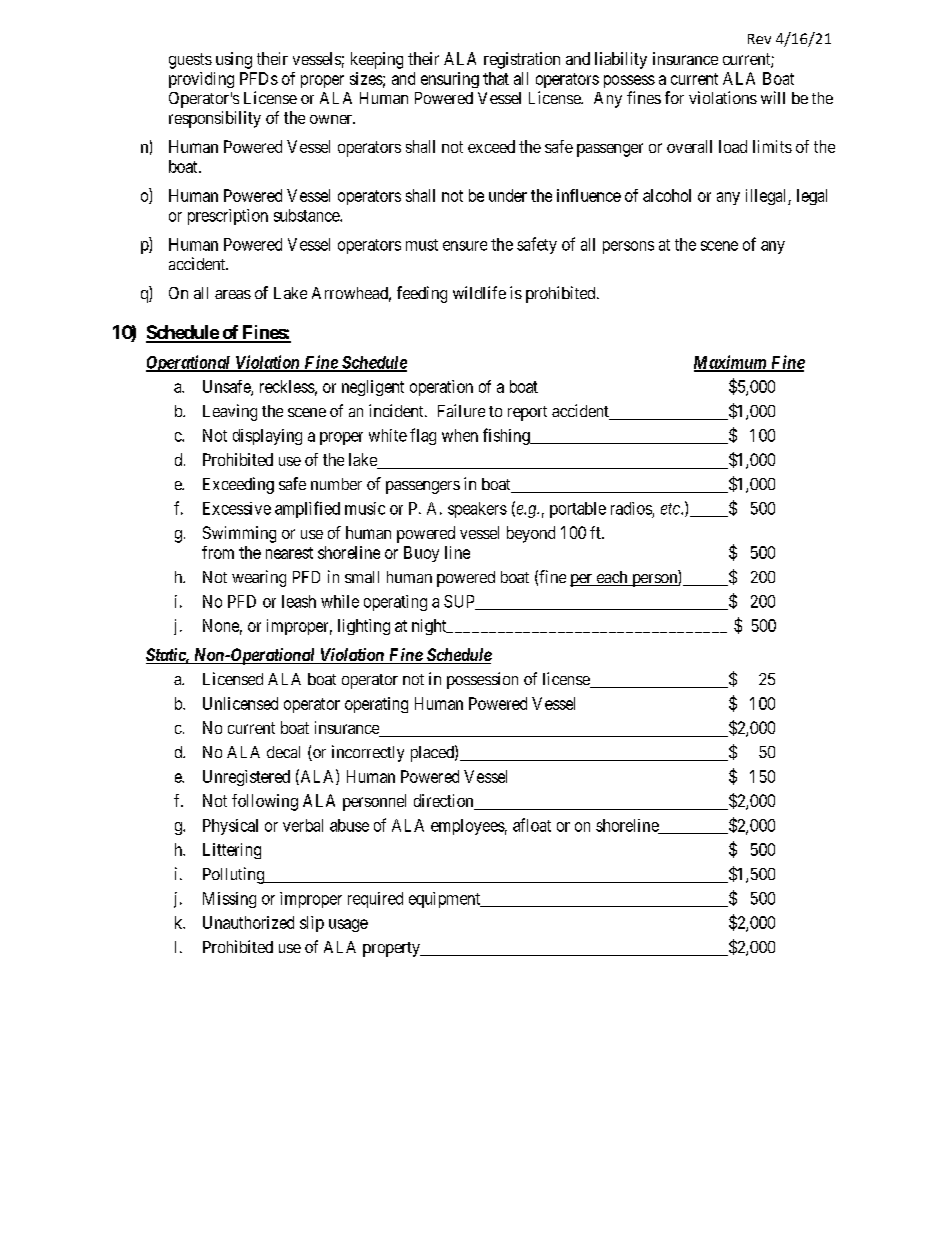 This document has height=1233, width=952. I want to click on prescription, so click(228, 217).
